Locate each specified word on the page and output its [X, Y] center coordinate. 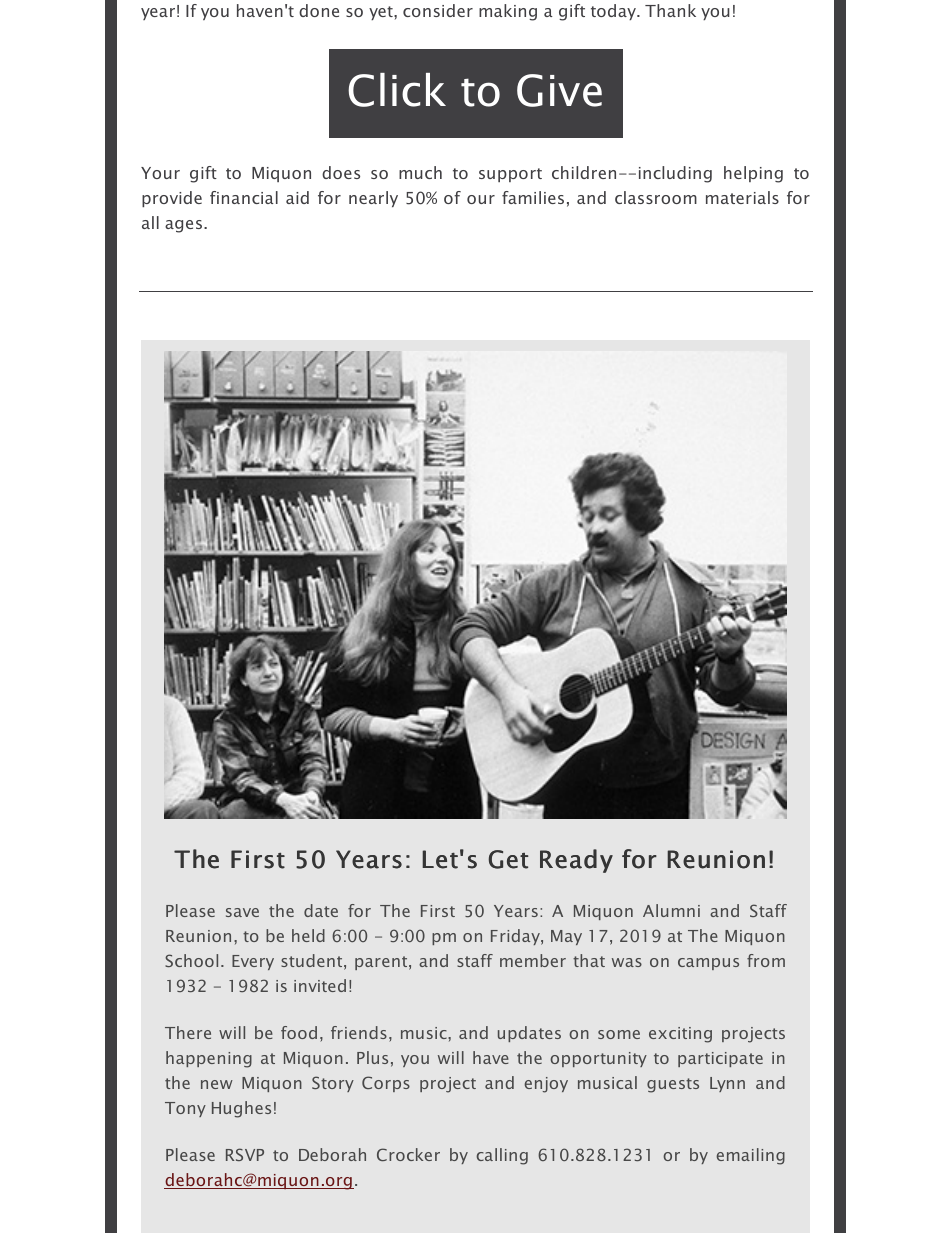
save [242, 912]
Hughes [241, 1109]
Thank [670, 10]
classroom [656, 197]
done [319, 10]
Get [508, 859]
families [533, 197]
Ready [576, 861]
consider [438, 10]
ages [185, 226]
